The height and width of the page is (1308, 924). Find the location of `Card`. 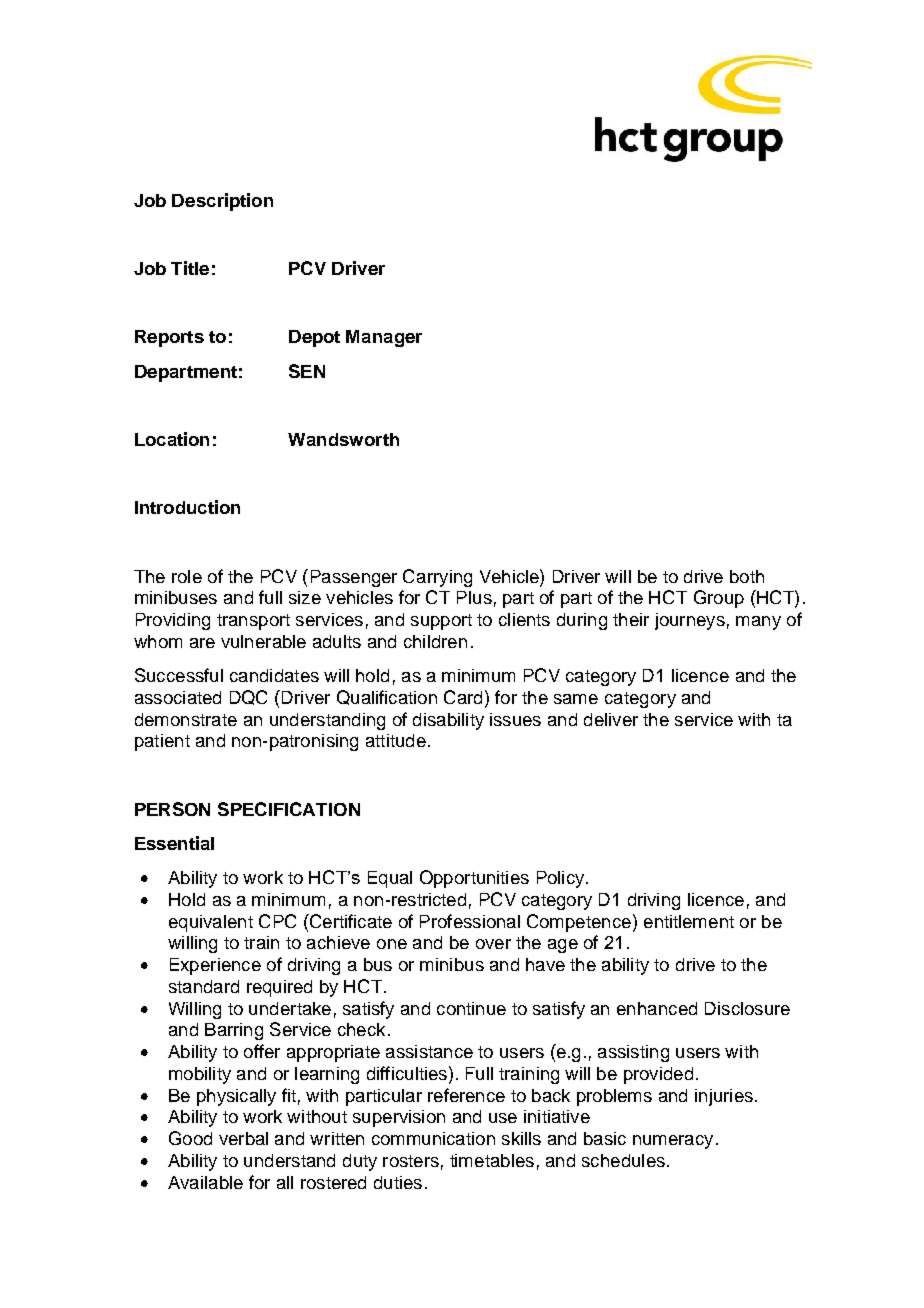

Card is located at coordinates (463, 697).
